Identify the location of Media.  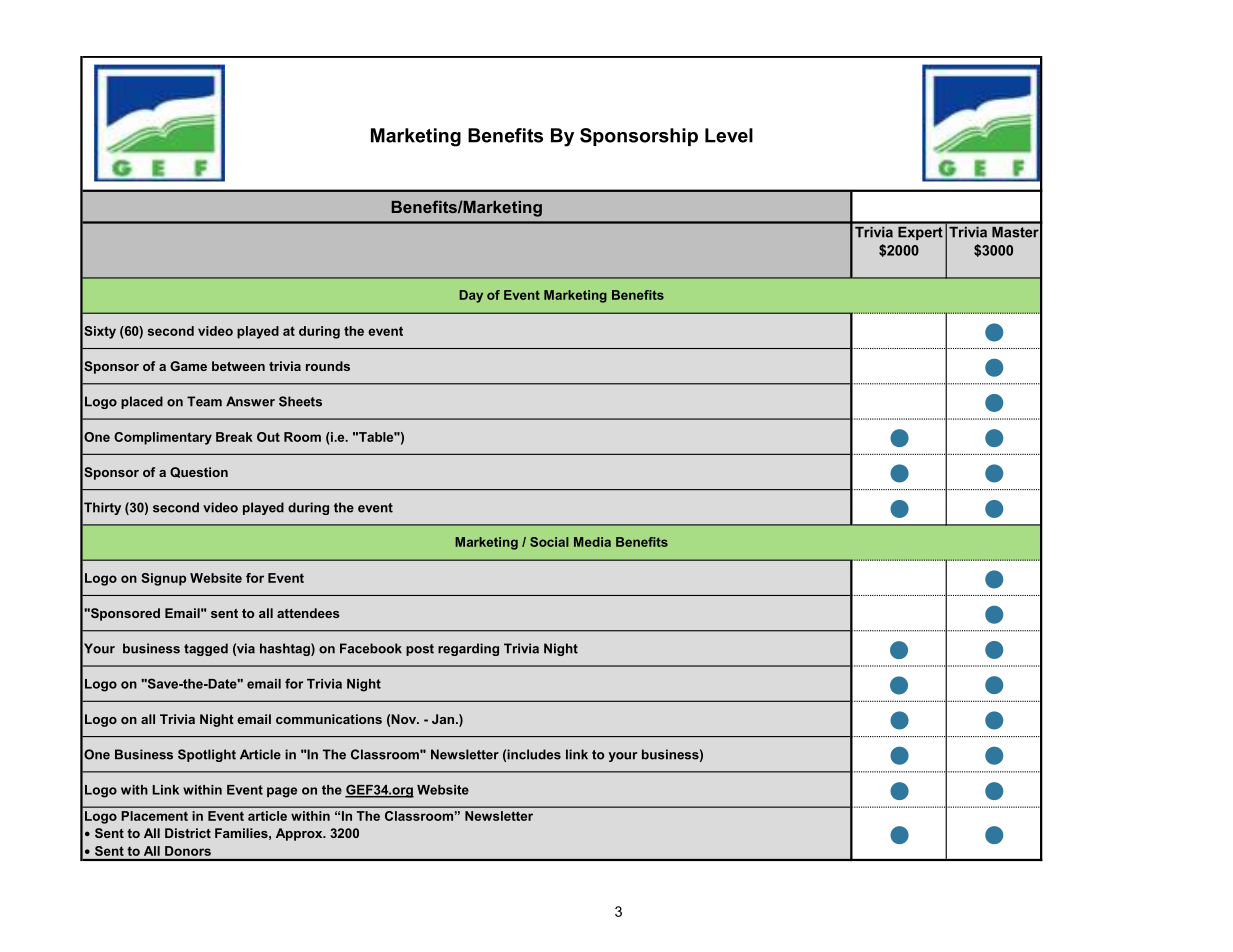
(592, 542).
